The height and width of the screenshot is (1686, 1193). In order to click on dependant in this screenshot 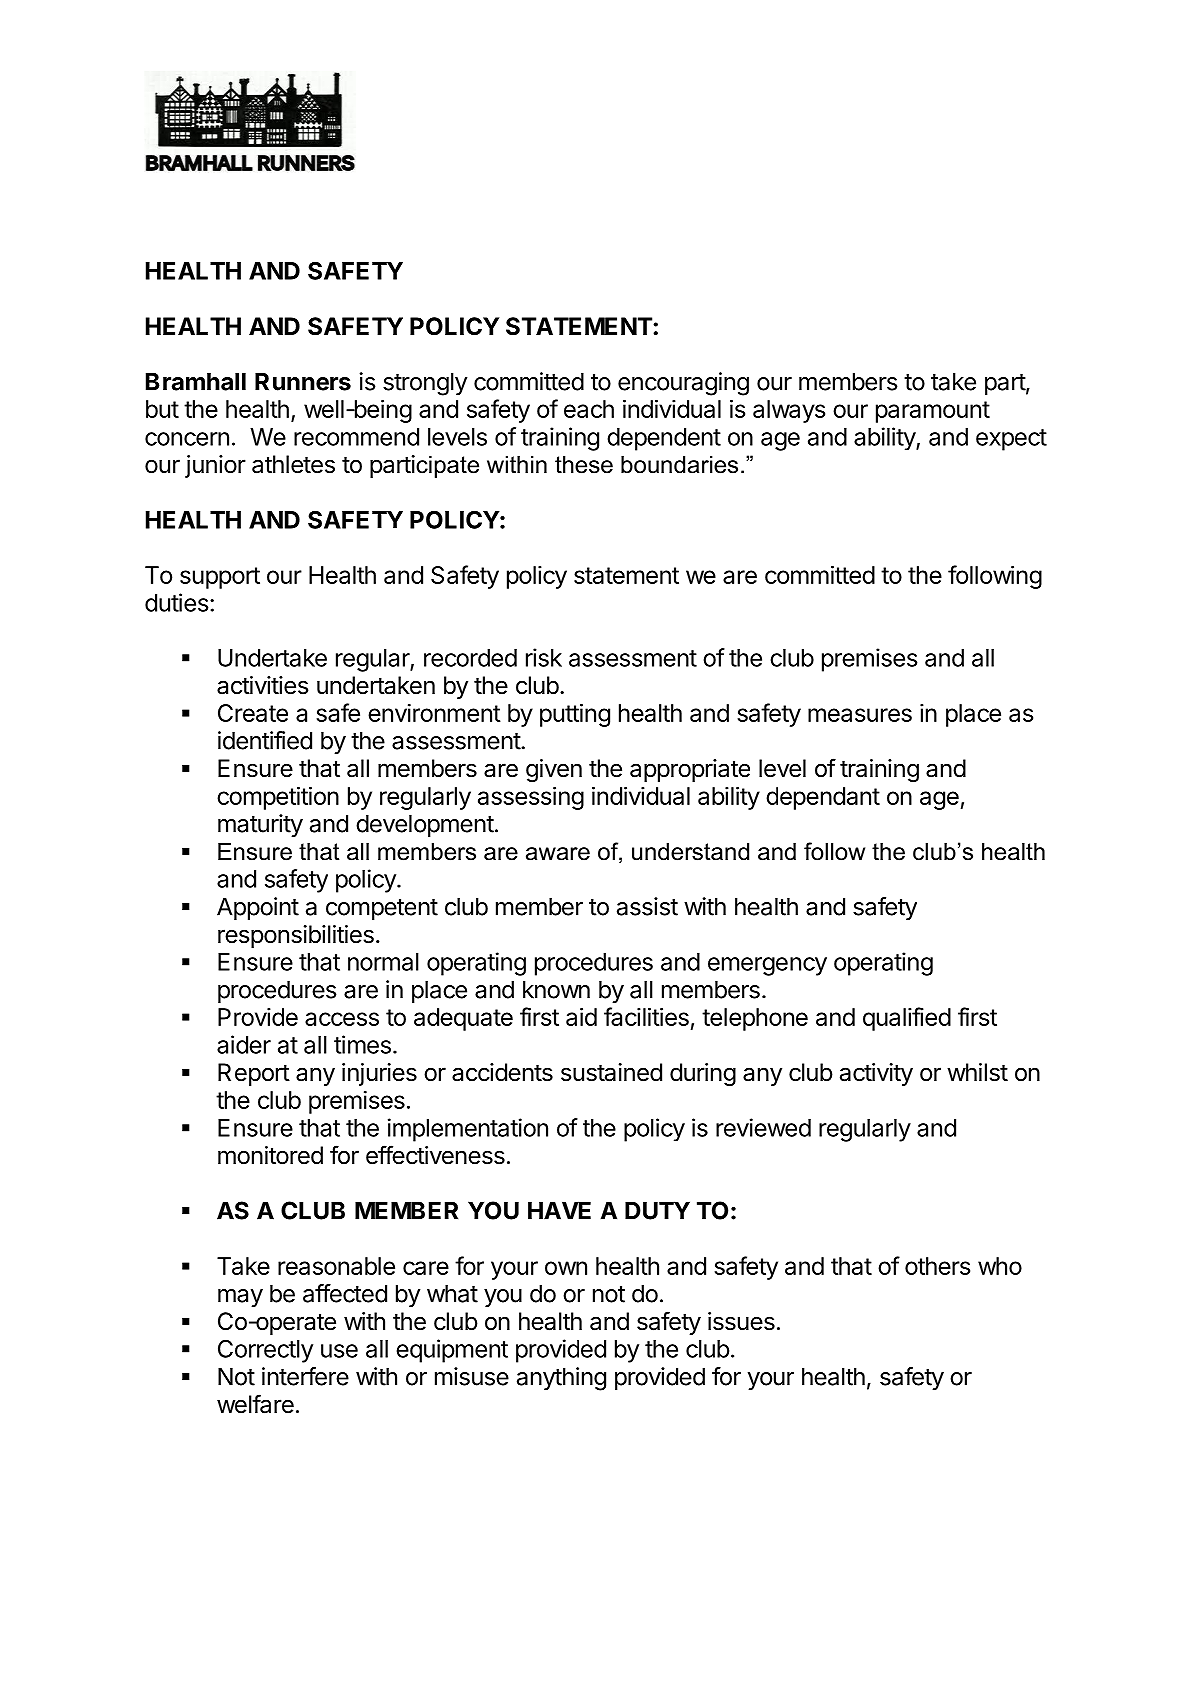, I will do `click(823, 798)`.
